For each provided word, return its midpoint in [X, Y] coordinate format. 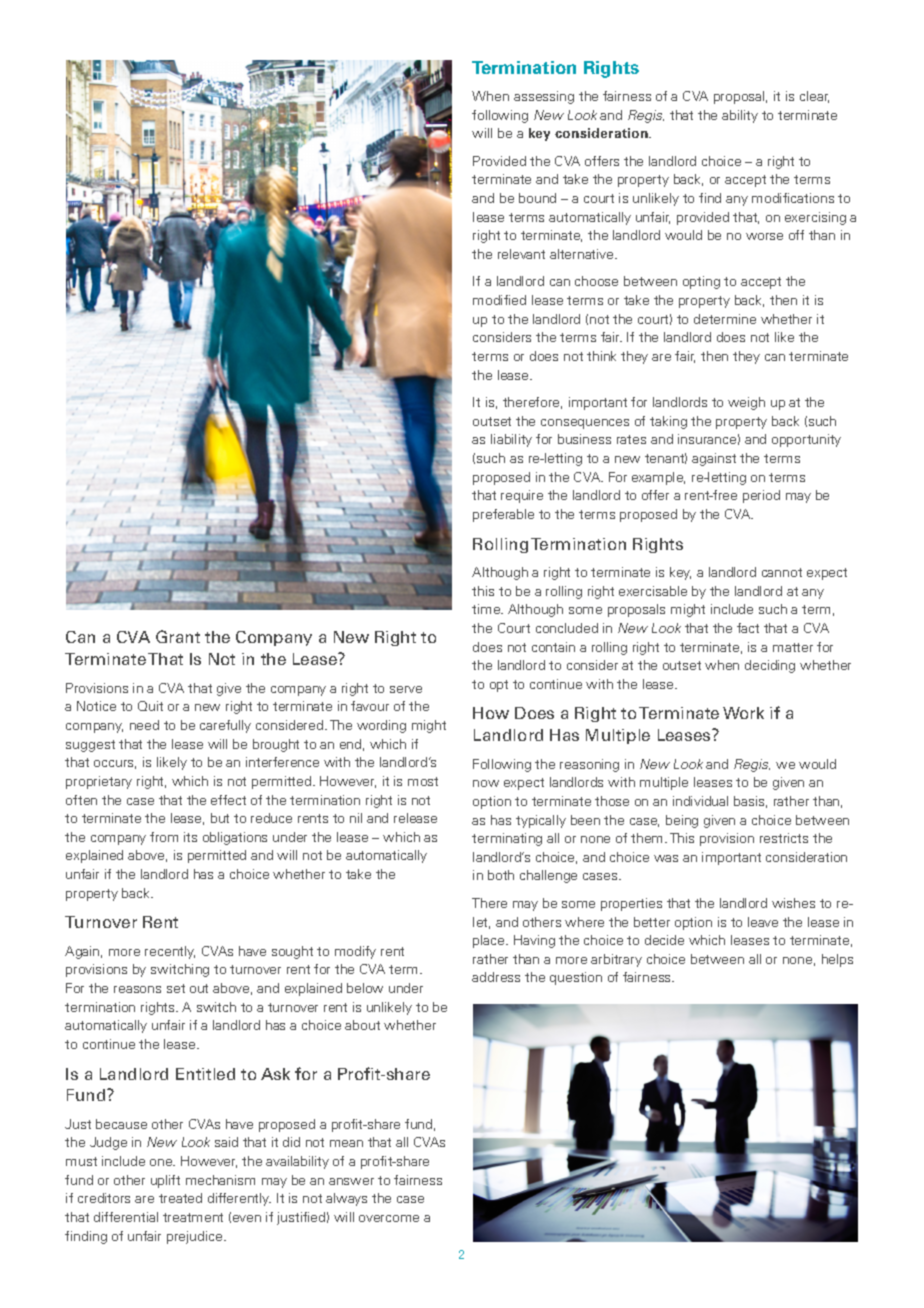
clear [814, 97]
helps [837, 960]
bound [537, 198]
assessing [544, 97]
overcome [389, 1218]
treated [180, 1198]
